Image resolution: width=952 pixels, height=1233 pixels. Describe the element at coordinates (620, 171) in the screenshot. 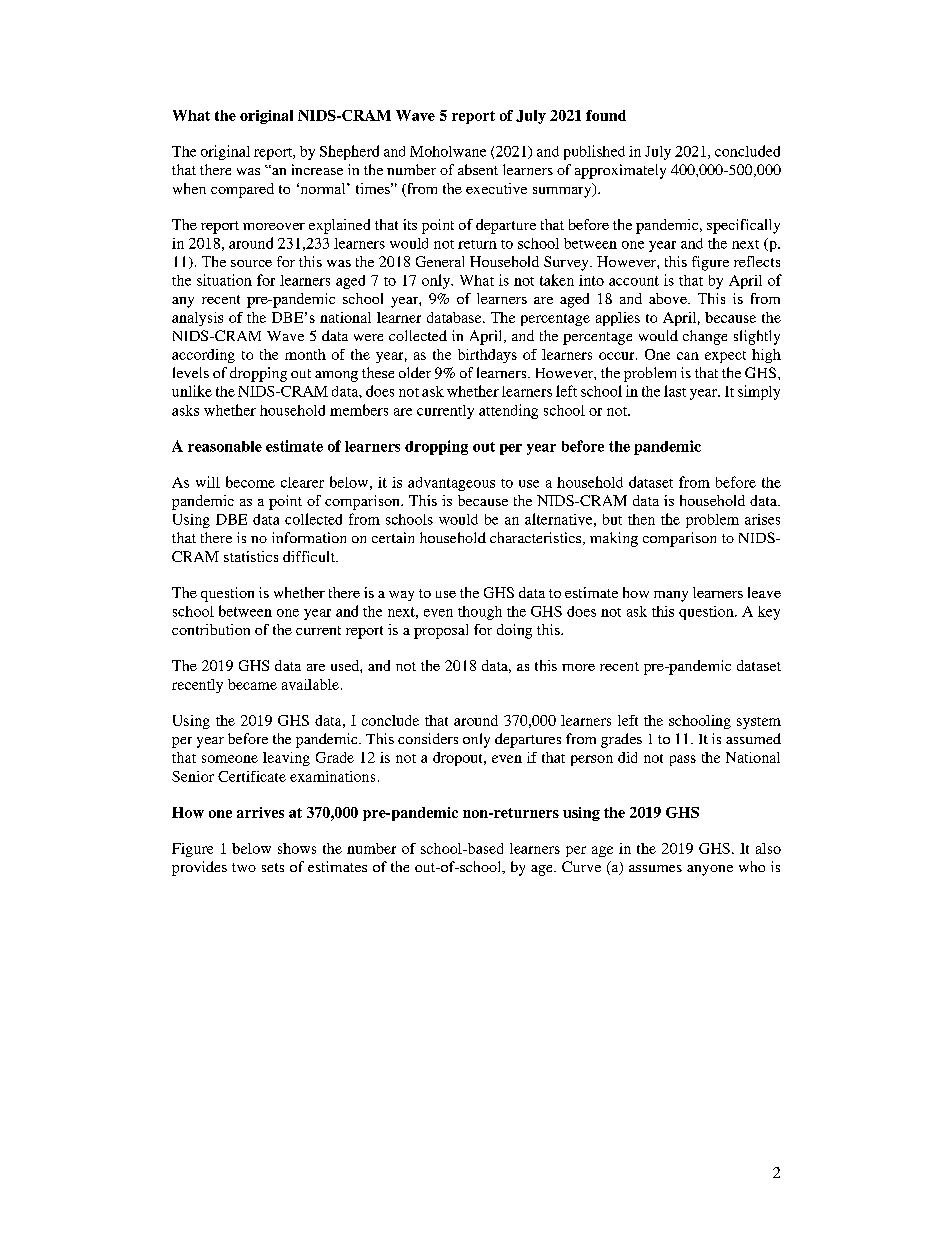

I see `approximately` at that location.
